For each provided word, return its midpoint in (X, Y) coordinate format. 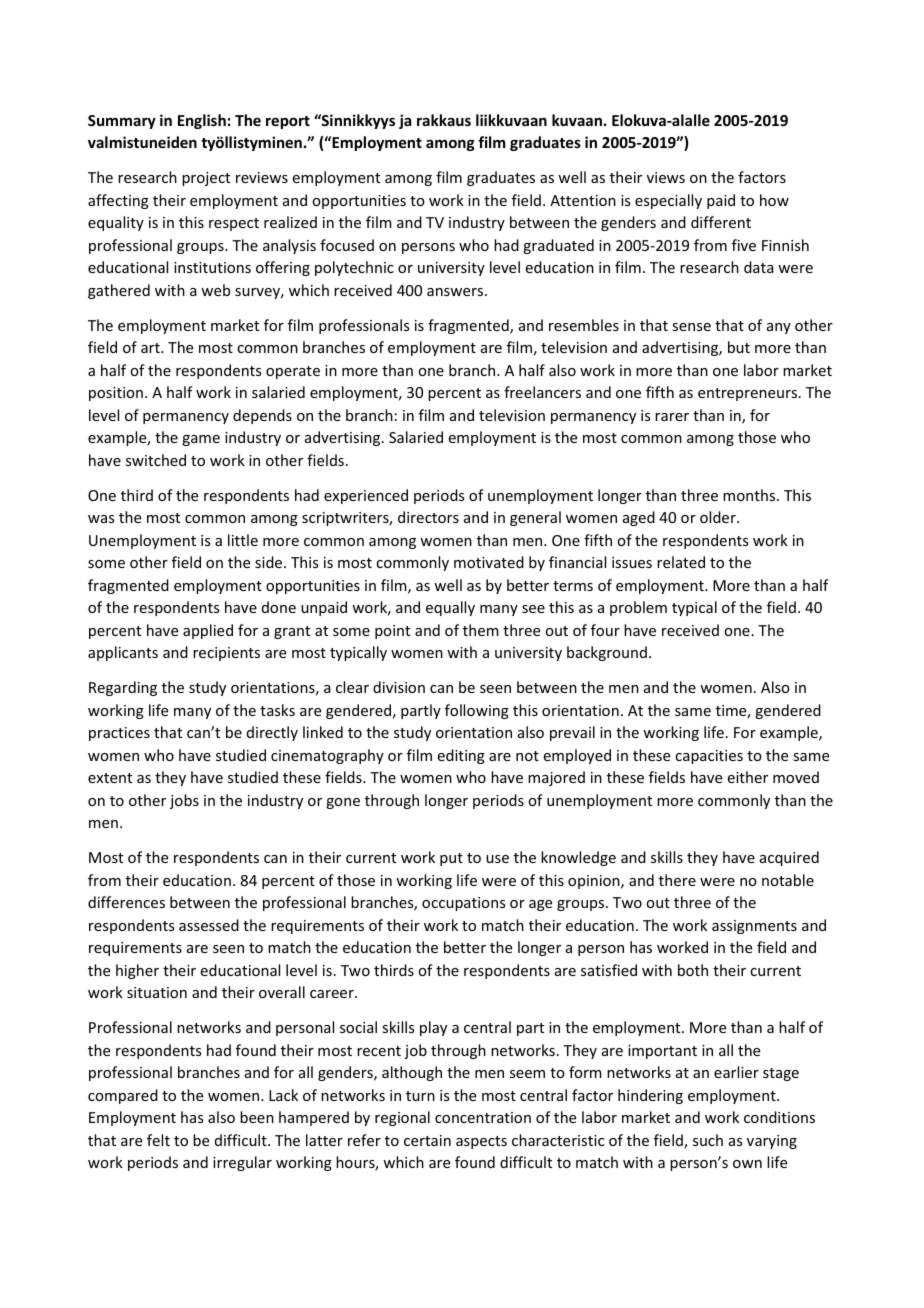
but (739, 347)
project (206, 179)
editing (461, 756)
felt (158, 1140)
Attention (583, 200)
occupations (463, 904)
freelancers (542, 392)
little (243, 540)
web (215, 290)
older (719, 517)
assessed (209, 925)
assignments (754, 927)
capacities (709, 757)
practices (119, 734)
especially (668, 201)
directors (428, 517)
